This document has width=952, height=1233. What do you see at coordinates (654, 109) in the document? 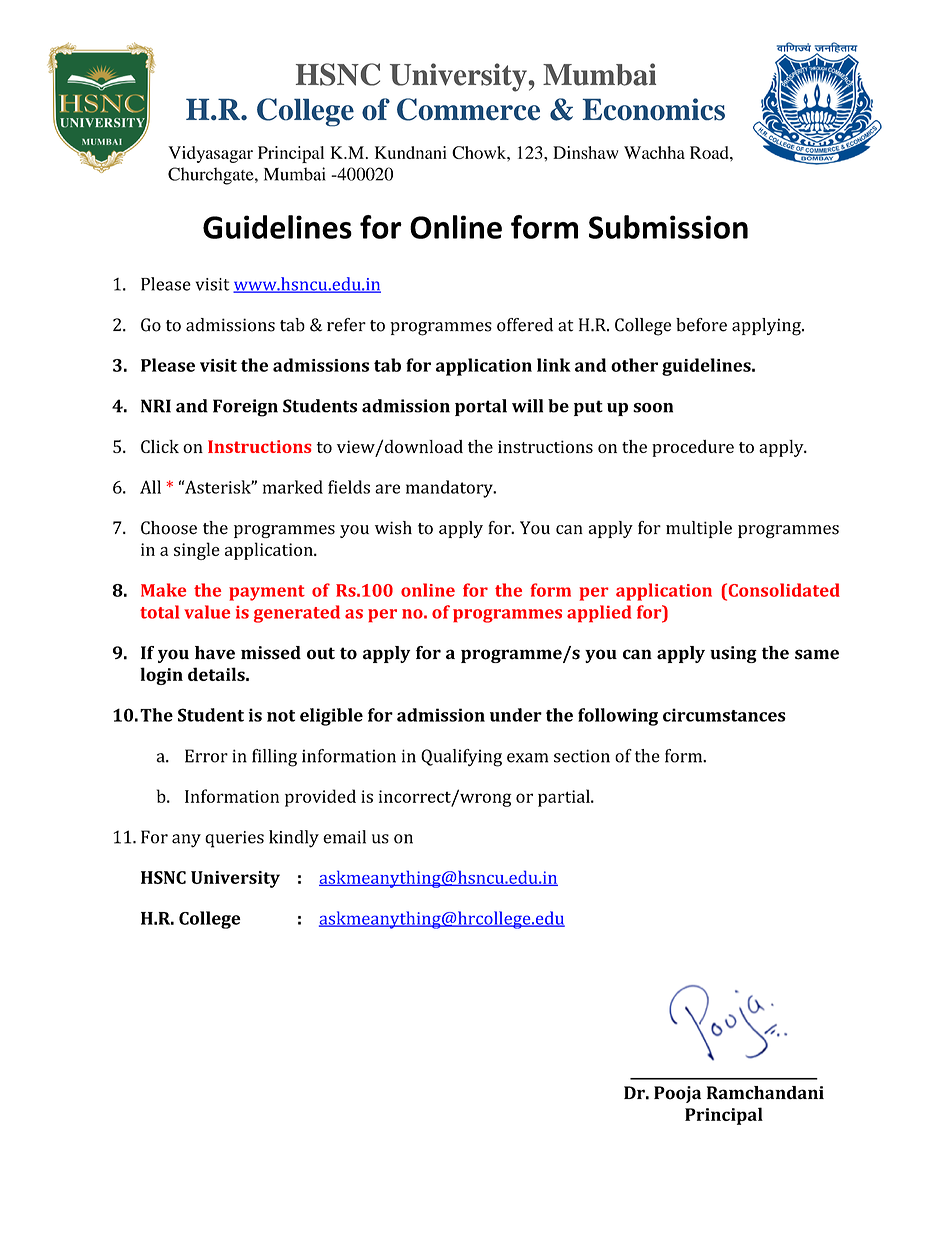
I see `Economics` at bounding box center [654, 109].
